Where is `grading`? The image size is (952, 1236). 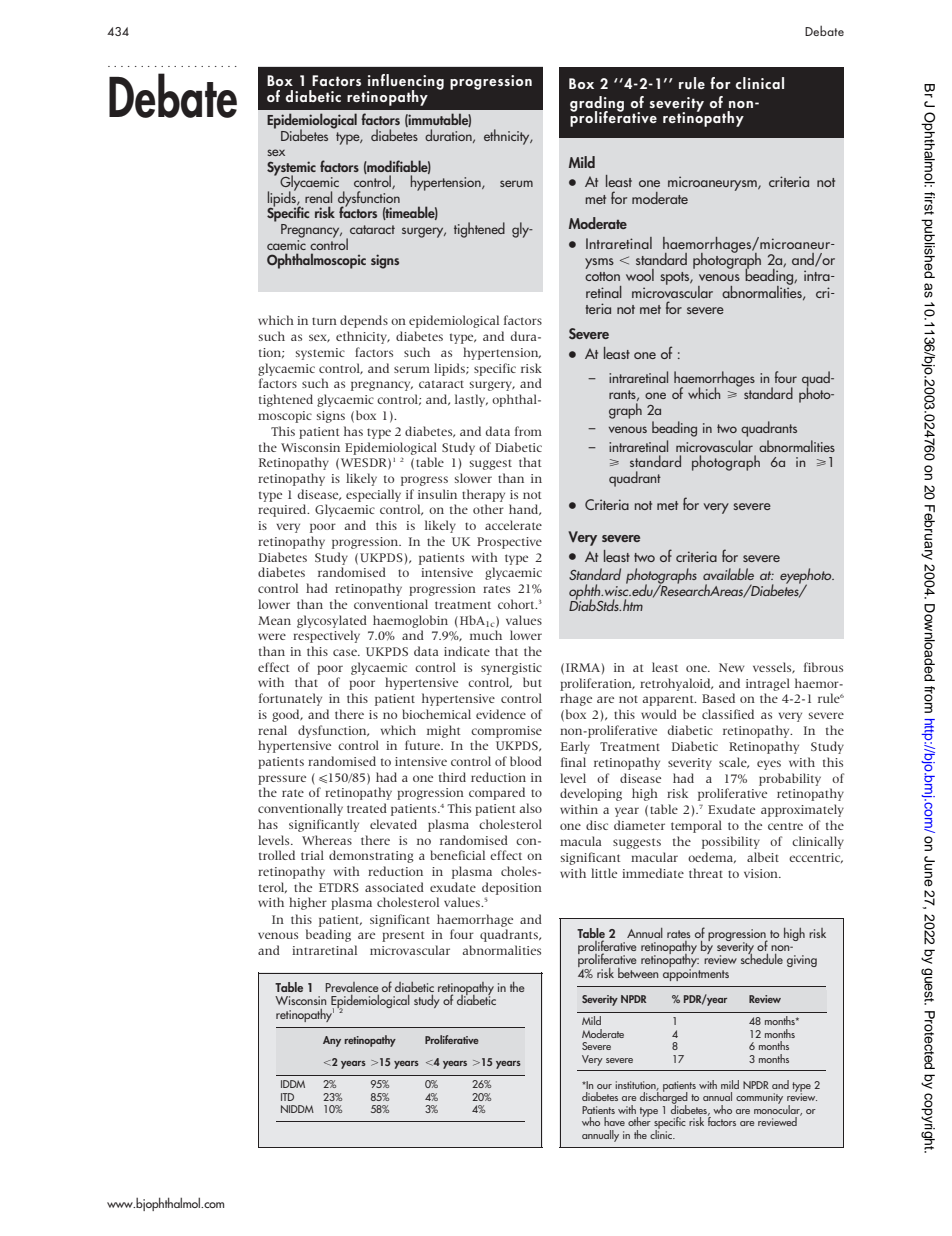 grading is located at coordinates (597, 105).
